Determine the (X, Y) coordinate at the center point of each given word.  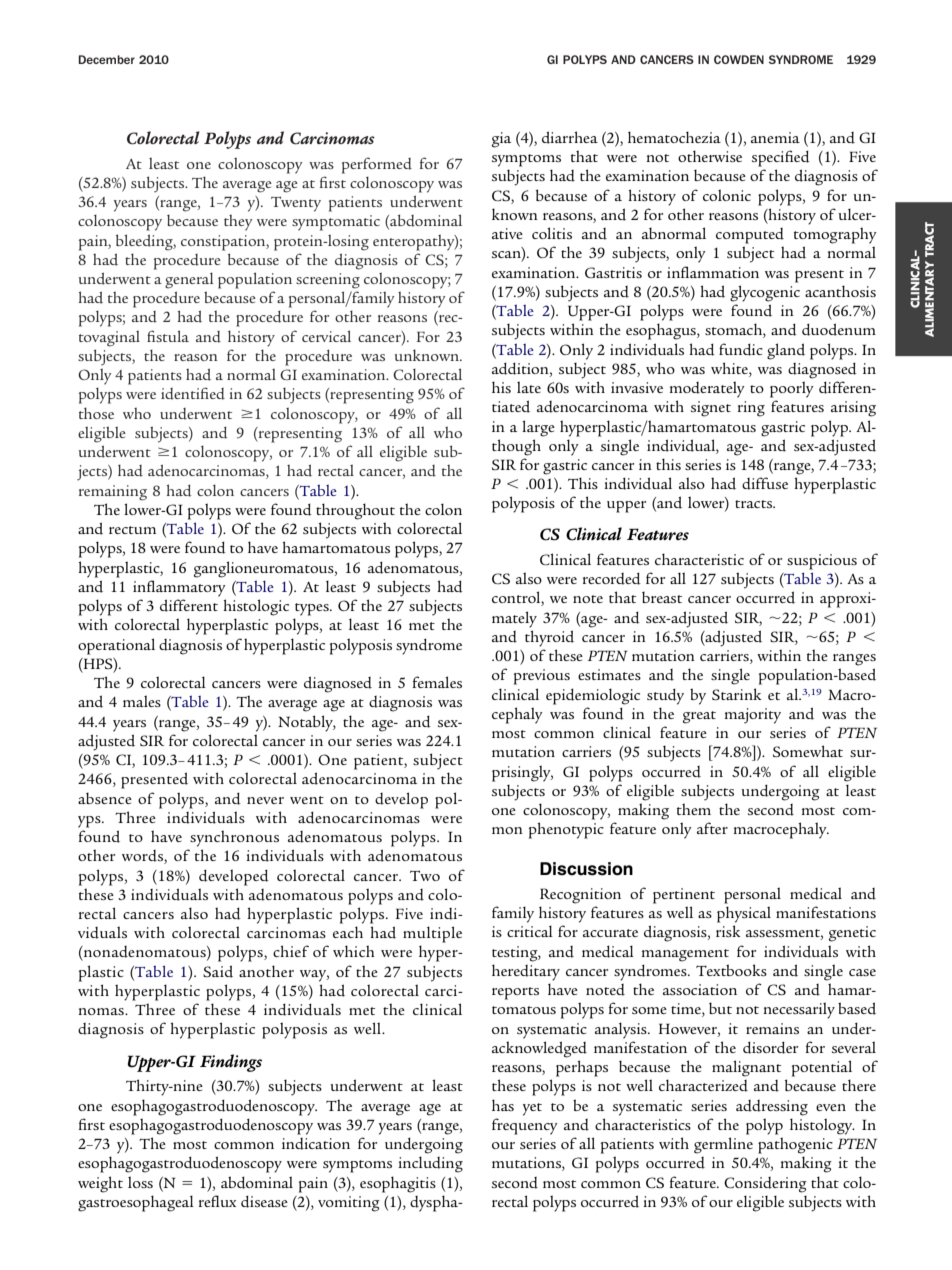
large (538, 428)
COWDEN (739, 59)
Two (425, 876)
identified (193, 393)
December (106, 59)
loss (140, 1182)
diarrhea (570, 137)
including (430, 1164)
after (712, 828)
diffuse (765, 483)
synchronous (234, 838)
